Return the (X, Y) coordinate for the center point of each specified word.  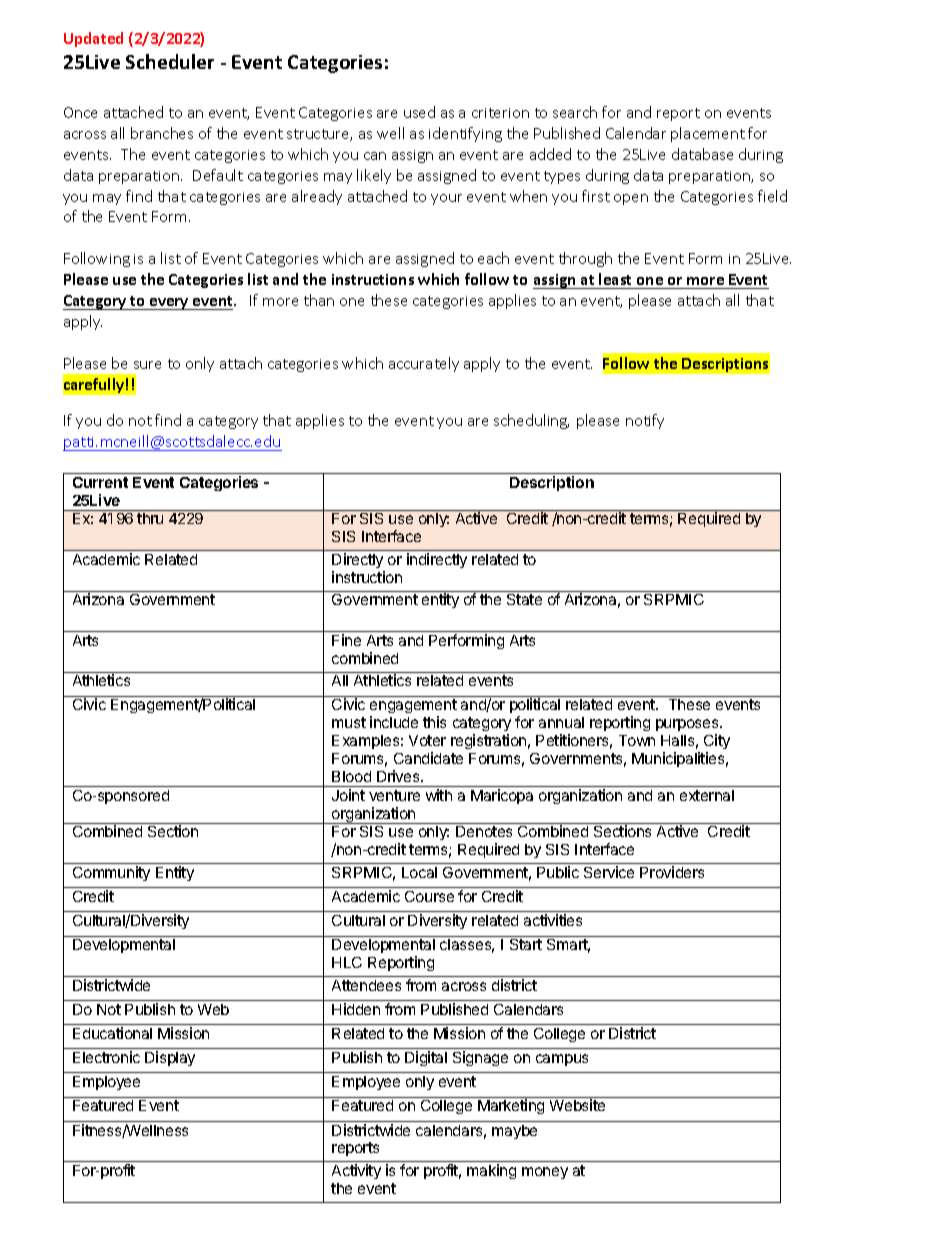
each (493, 258)
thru (150, 518)
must (349, 722)
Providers (672, 872)
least (615, 279)
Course (429, 896)
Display (170, 1058)
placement (708, 134)
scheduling (531, 421)
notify (645, 421)
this (434, 722)
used (419, 112)
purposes (688, 727)
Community (111, 873)
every (169, 304)
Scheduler (170, 61)
